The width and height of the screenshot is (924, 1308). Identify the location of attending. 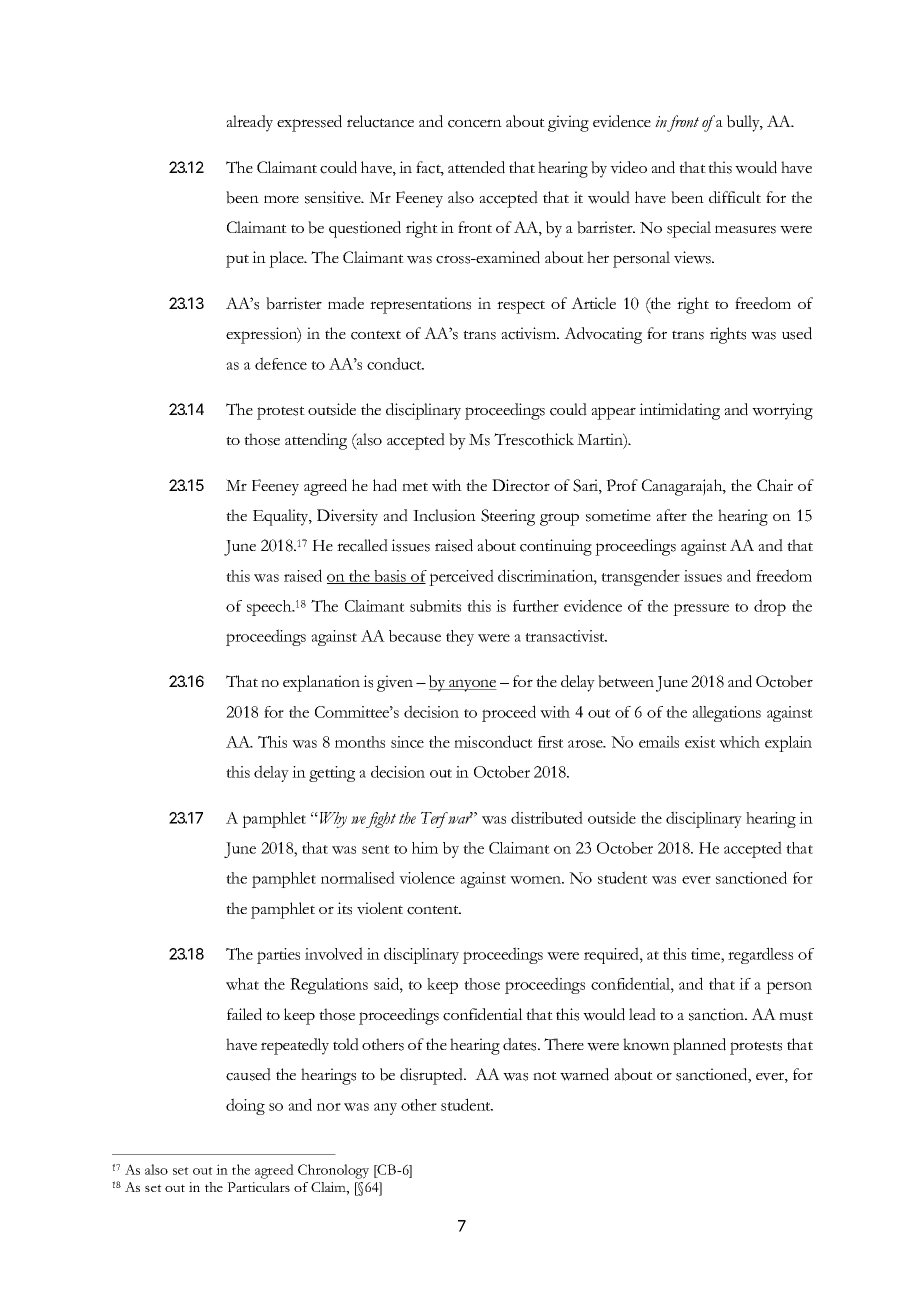
(316, 441).
